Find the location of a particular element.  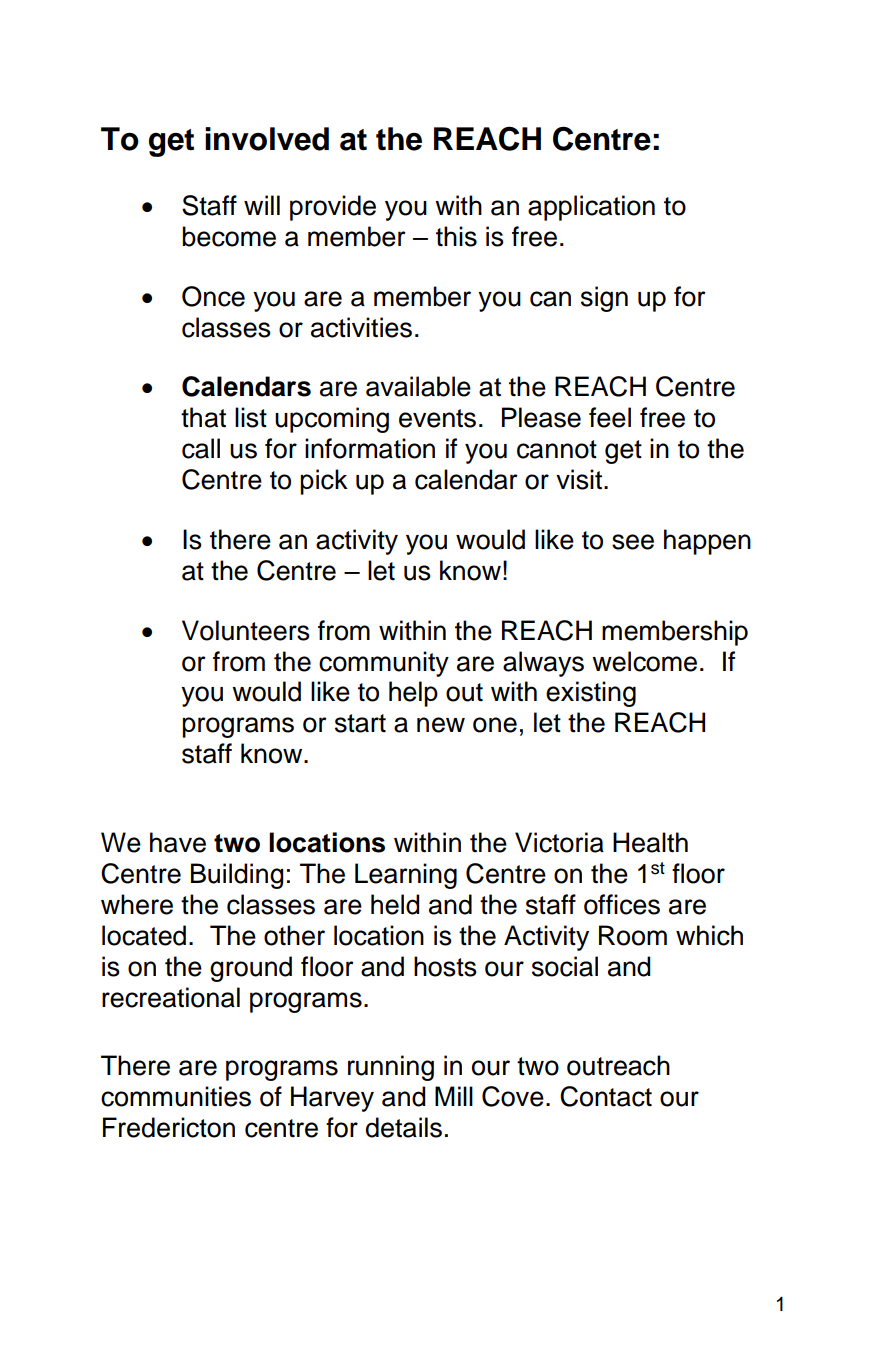

involved is located at coordinates (267, 139).
